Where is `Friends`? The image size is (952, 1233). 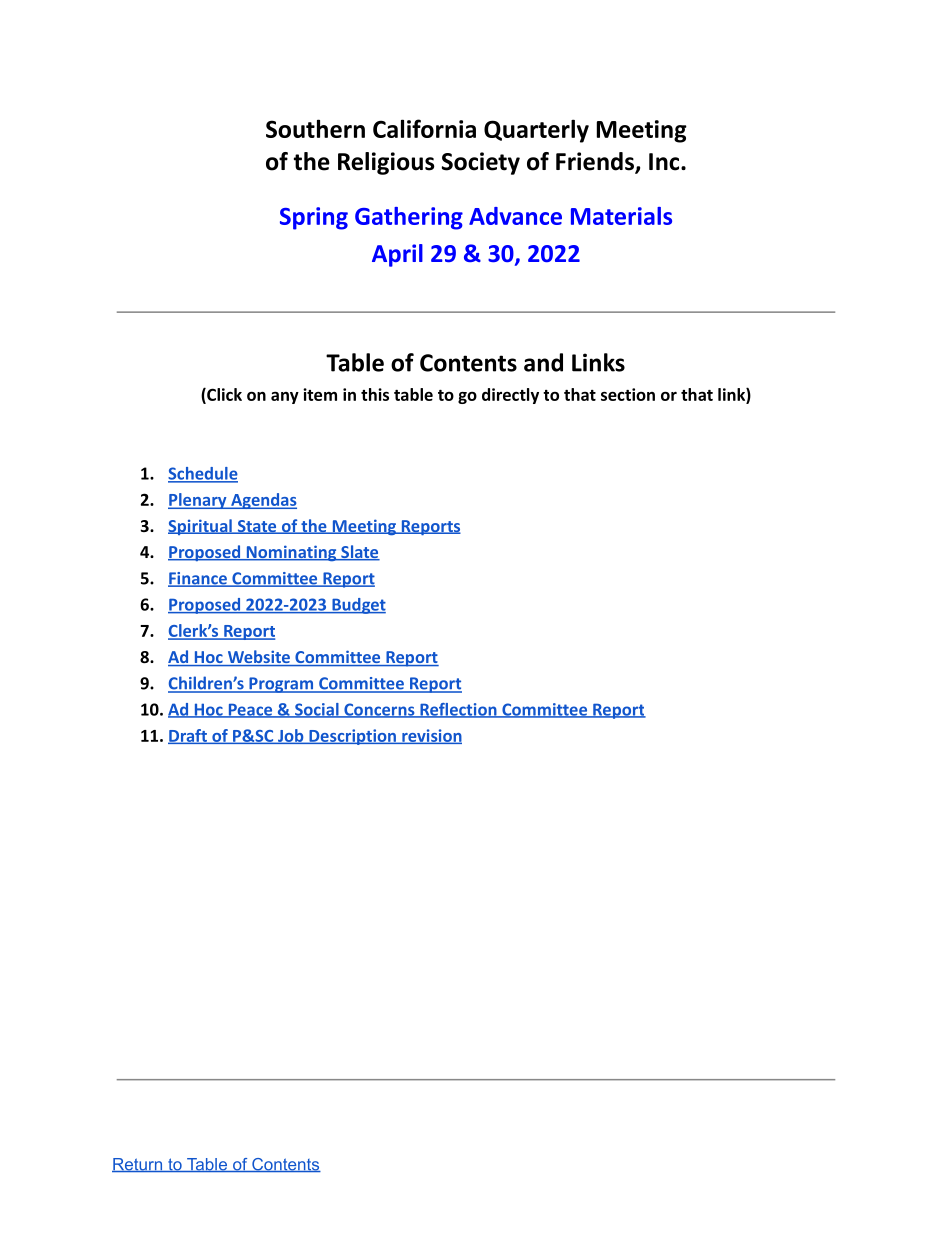 Friends is located at coordinates (596, 162).
